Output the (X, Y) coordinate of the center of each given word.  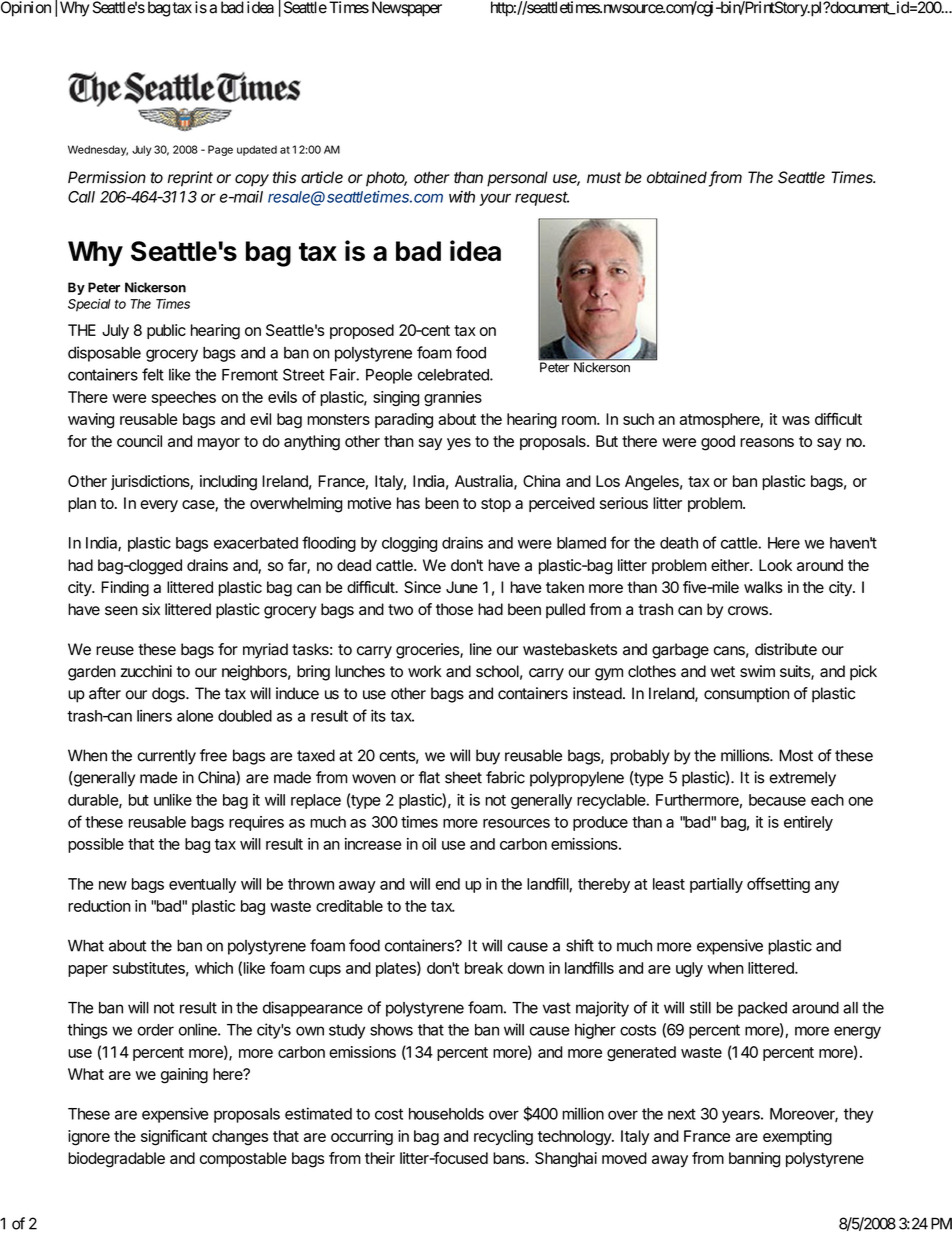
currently (166, 757)
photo (386, 179)
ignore (89, 1138)
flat (429, 777)
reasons (767, 442)
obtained (678, 178)
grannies (453, 398)
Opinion (26, 9)
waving (91, 421)
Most (796, 755)
